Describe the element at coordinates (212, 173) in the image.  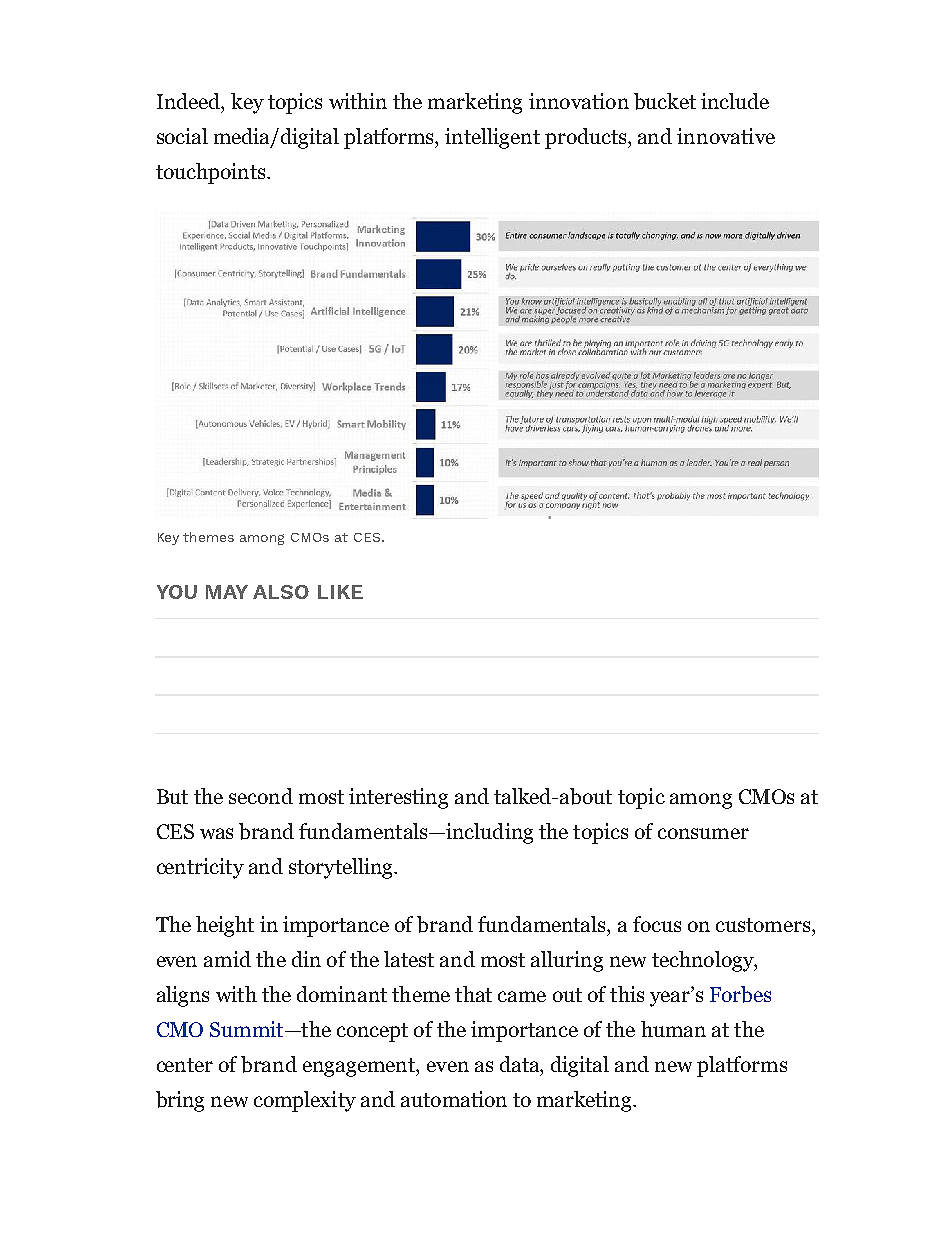
I see `touchpoints` at that location.
